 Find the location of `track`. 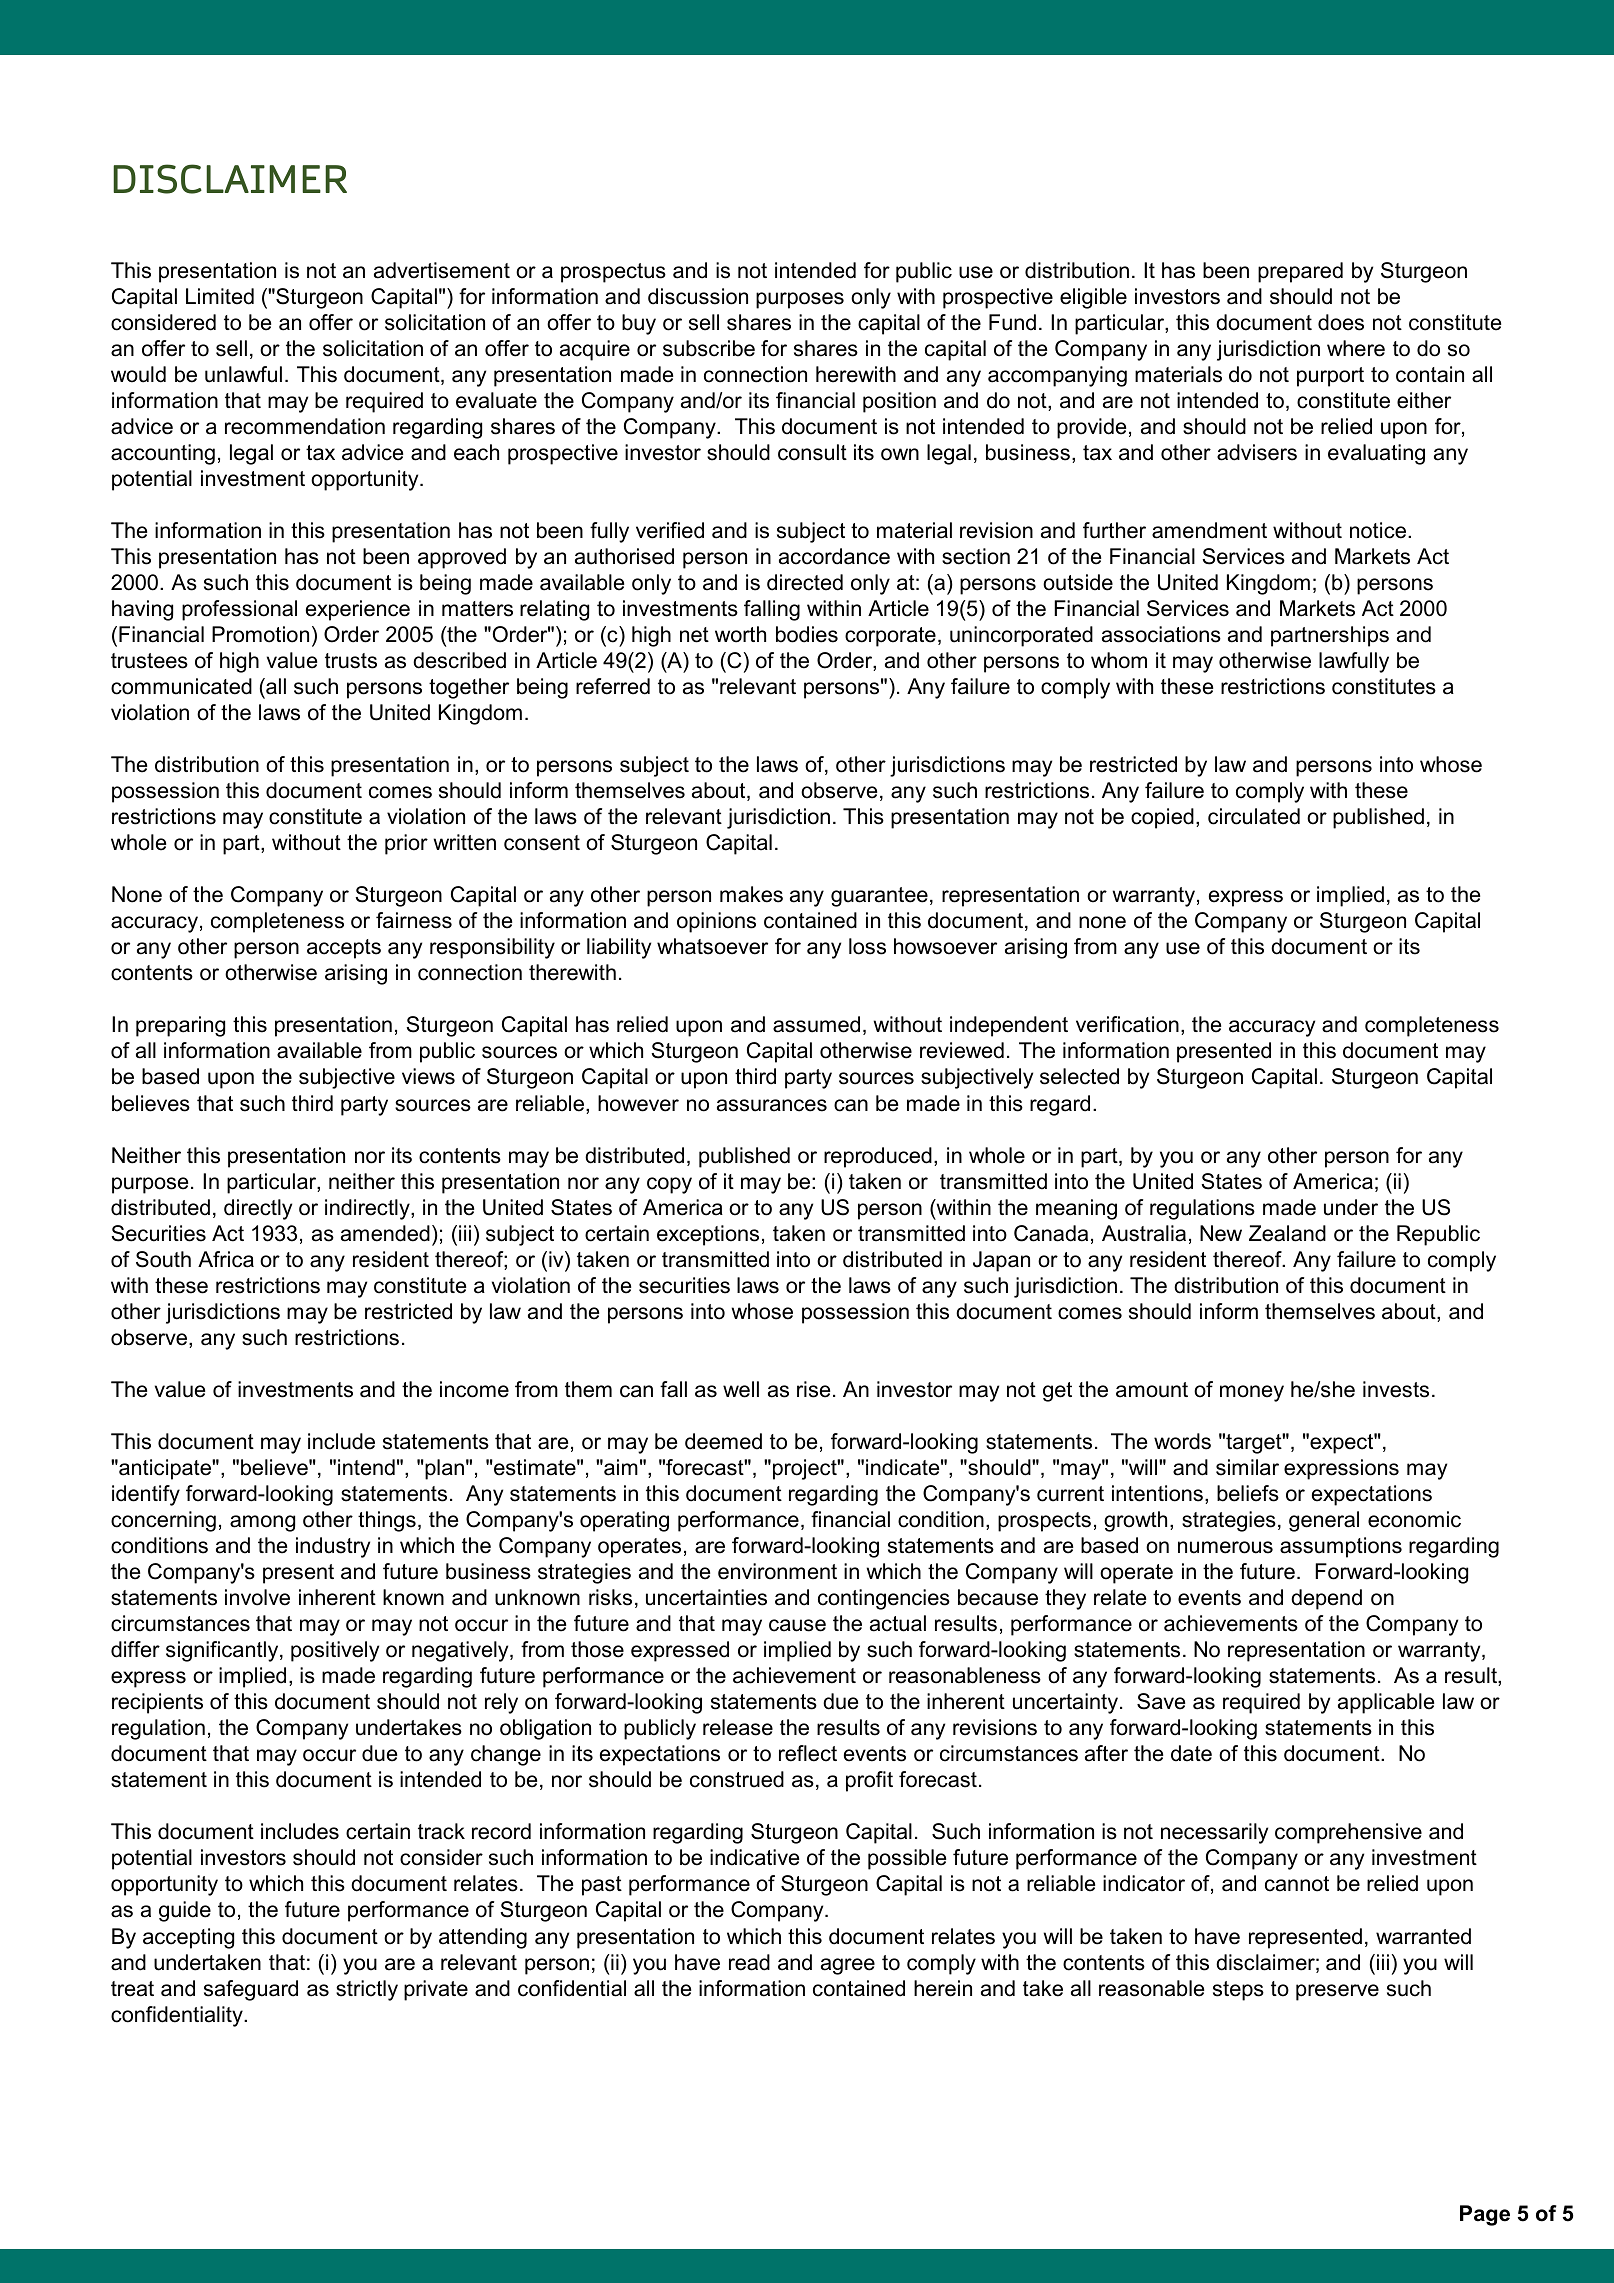

track is located at coordinates (441, 1831).
